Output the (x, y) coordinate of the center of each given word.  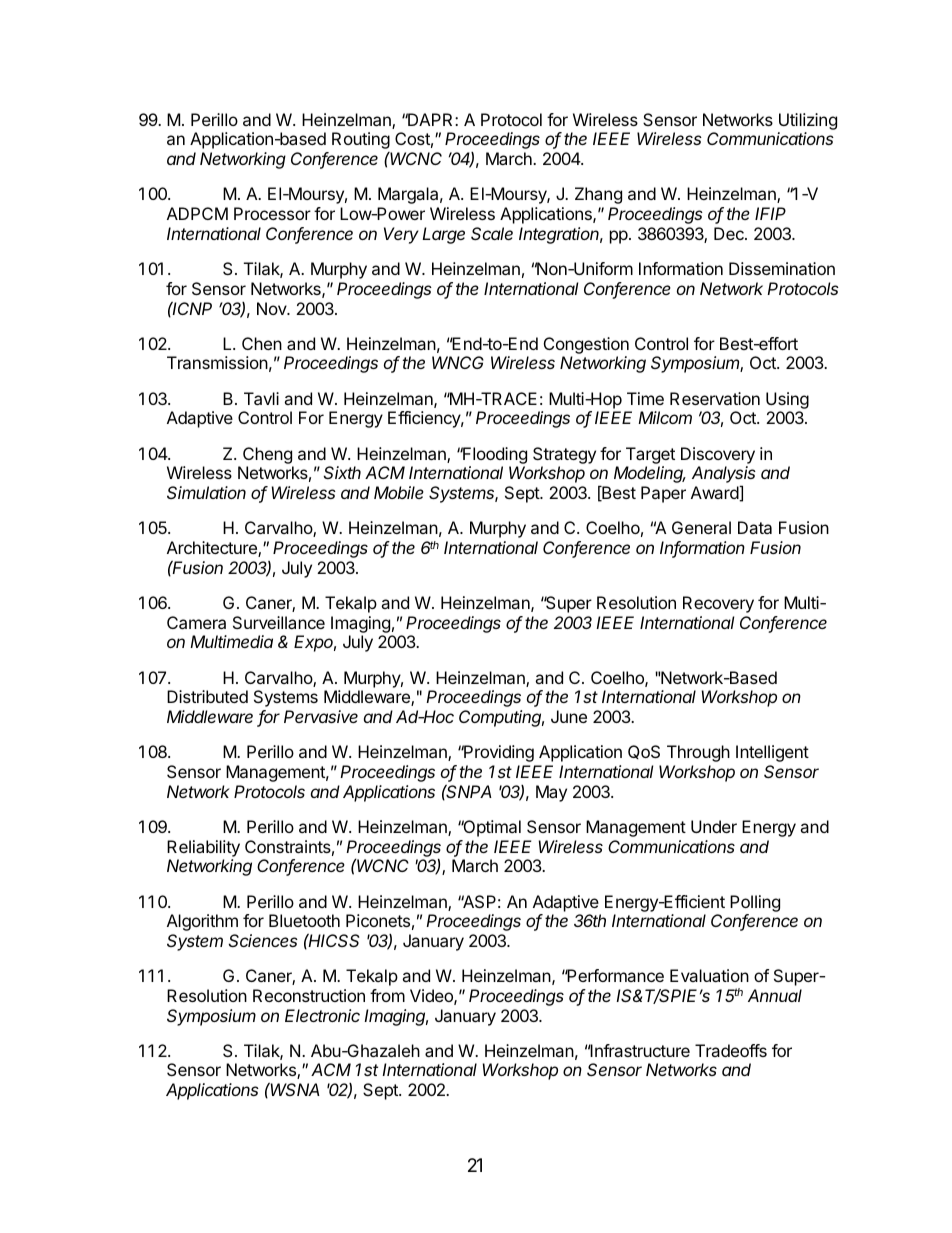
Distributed (207, 696)
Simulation (206, 492)
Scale (492, 233)
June (569, 716)
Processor (272, 213)
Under (714, 826)
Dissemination (782, 268)
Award (715, 493)
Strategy (564, 455)
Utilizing (807, 123)
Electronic (322, 1015)
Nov (272, 308)
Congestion (586, 345)
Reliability (203, 848)
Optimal (491, 828)
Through (698, 753)
